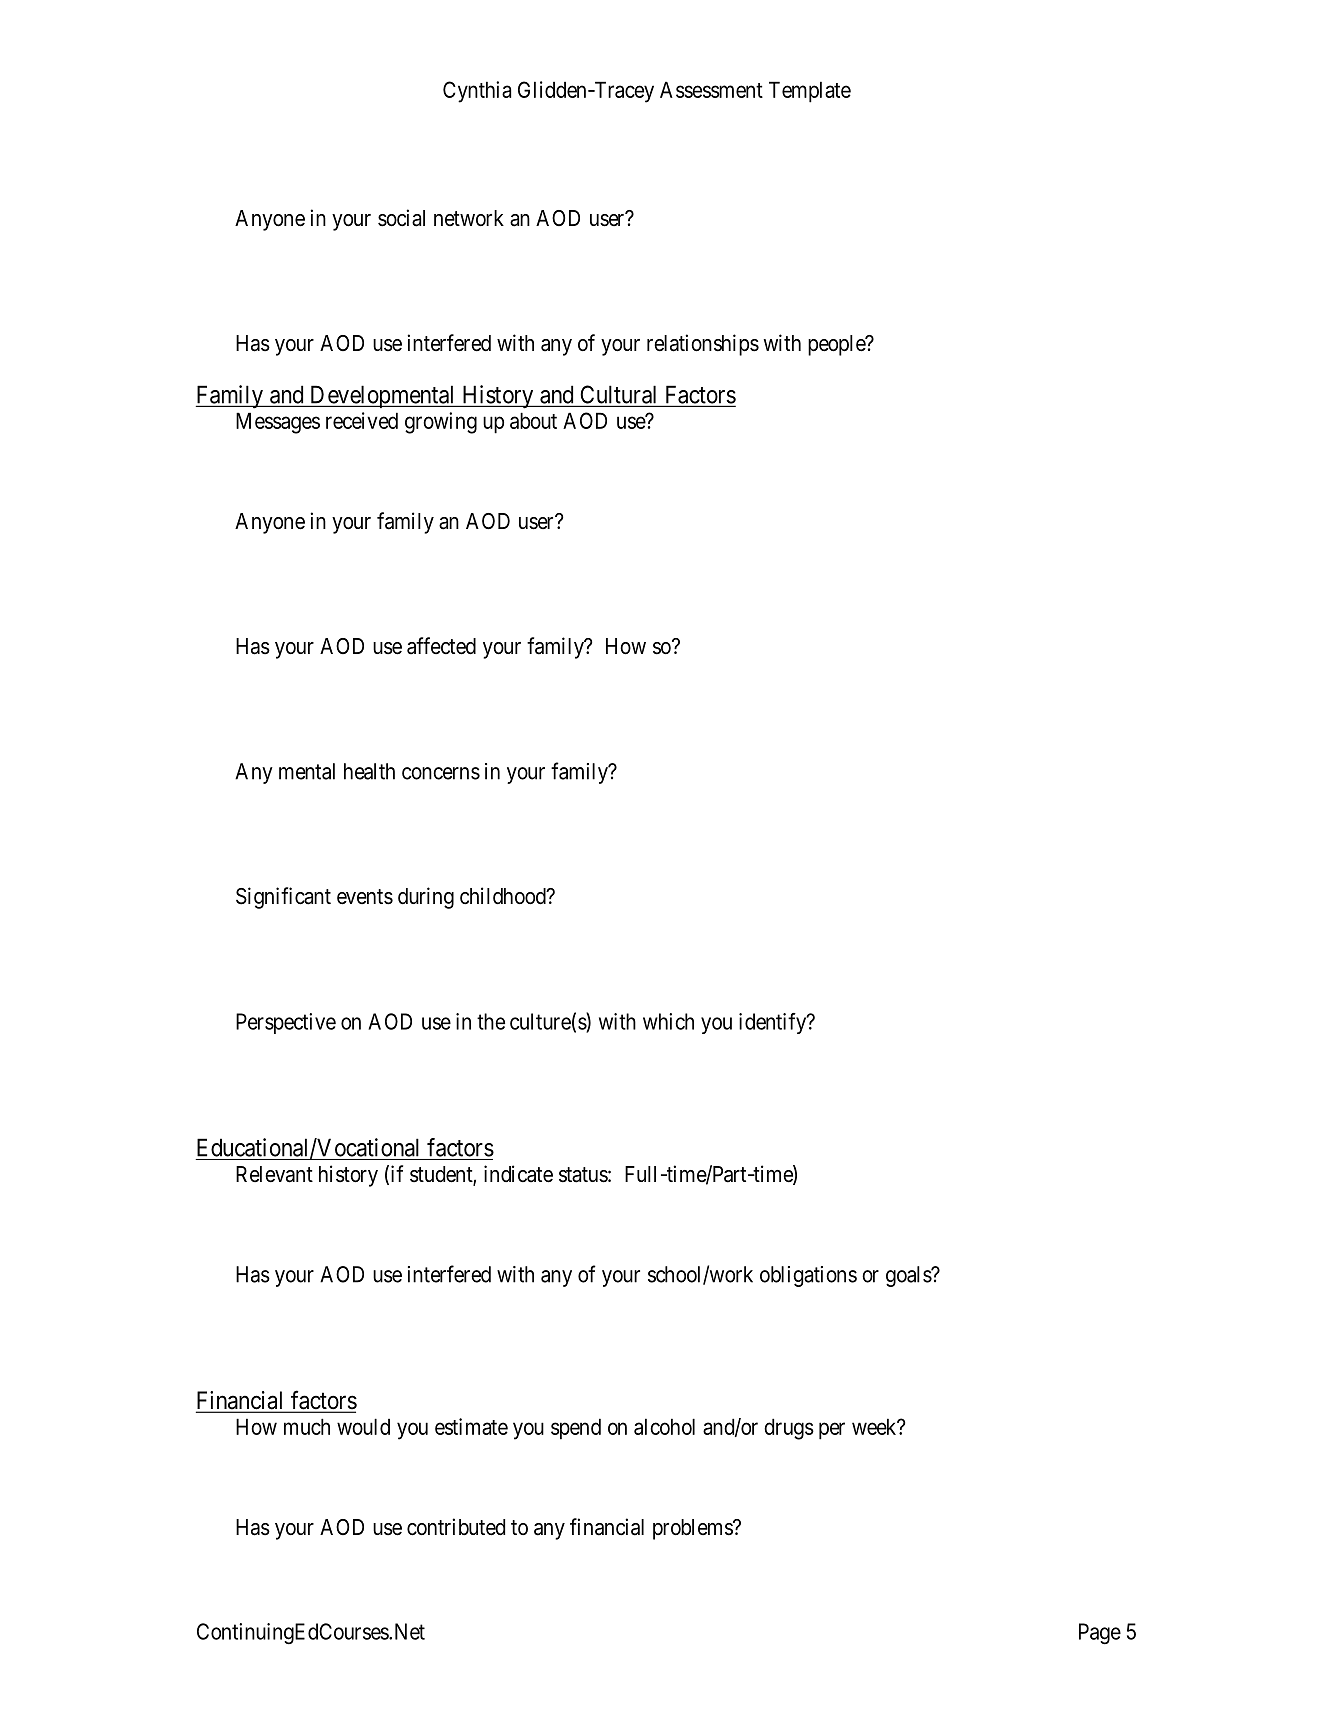 The width and height of the document is (1331, 1723). What do you see at coordinates (711, 89) in the document?
I see `Assessment` at bounding box center [711, 89].
